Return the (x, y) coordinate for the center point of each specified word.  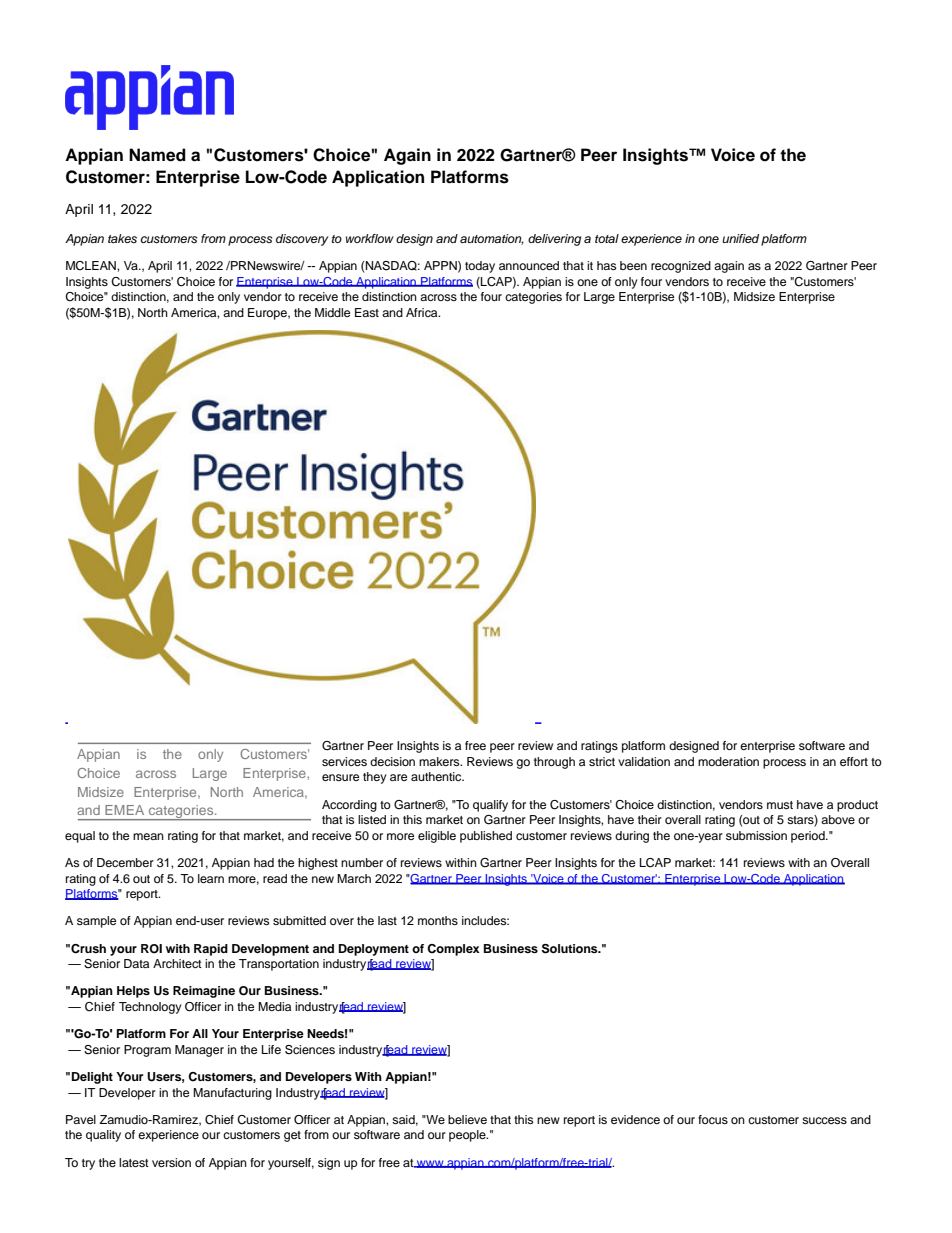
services (344, 761)
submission (756, 835)
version (171, 1162)
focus (713, 1119)
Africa (423, 312)
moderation (728, 761)
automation (492, 239)
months (438, 920)
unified (740, 238)
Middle (332, 312)
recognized (681, 267)
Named (157, 155)
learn (211, 878)
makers (440, 761)
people (468, 1136)
